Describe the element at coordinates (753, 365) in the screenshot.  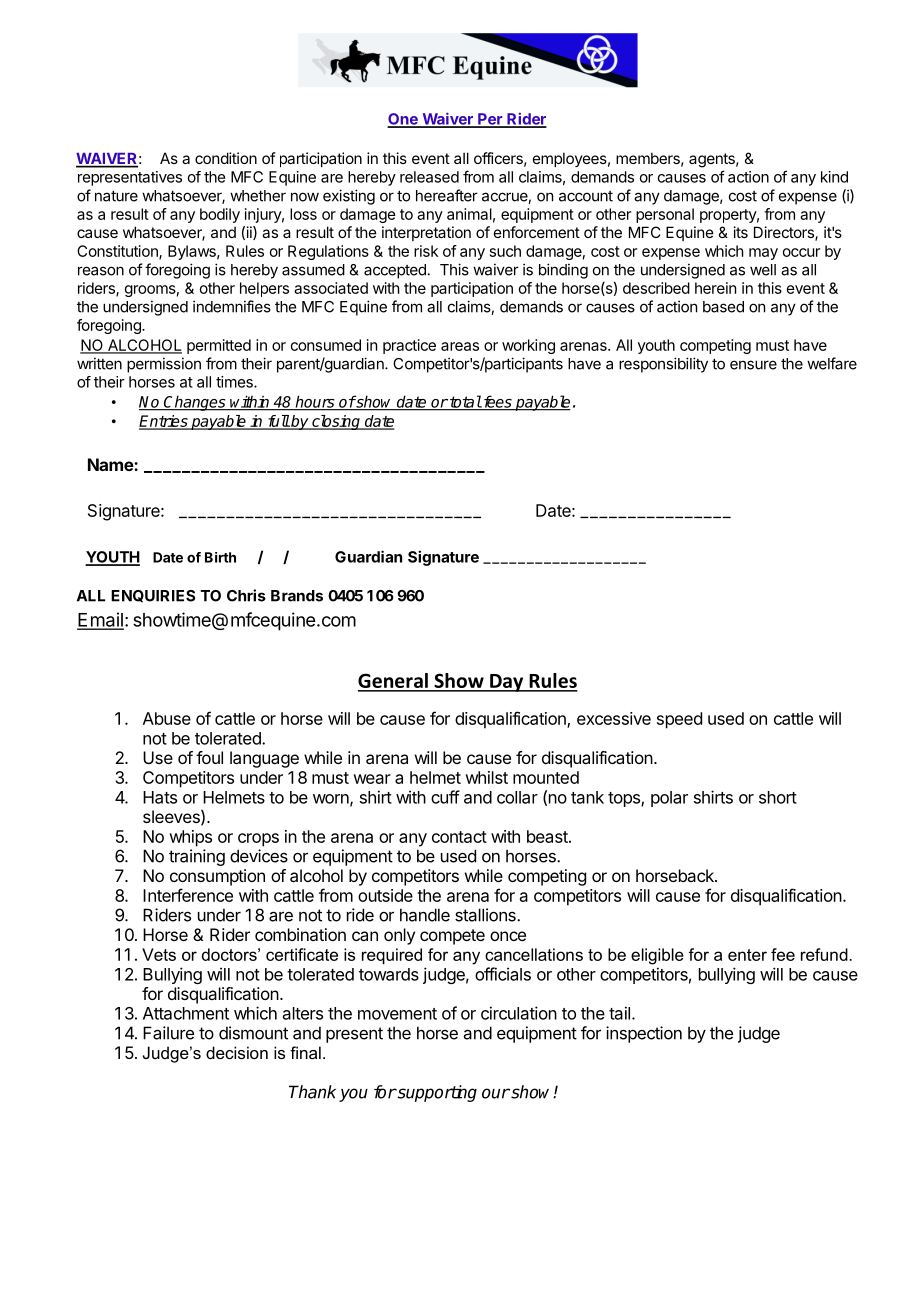
I see `ensure` at that location.
